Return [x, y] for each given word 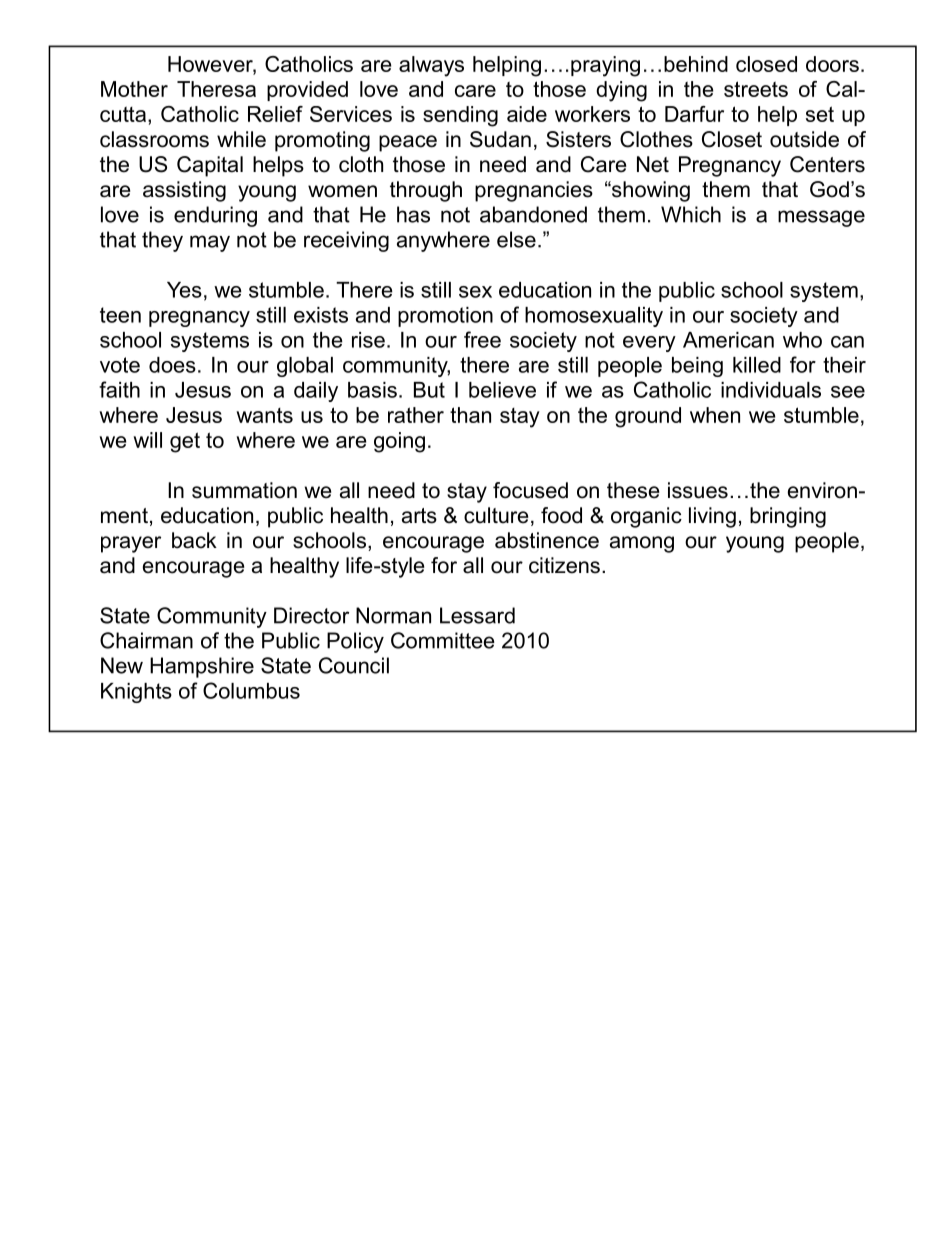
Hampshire [202, 667]
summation [244, 490]
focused [530, 490]
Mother [134, 89]
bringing [788, 517]
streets [756, 89]
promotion [445, 317]
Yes [184, 290]
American [728, 340]
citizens [564, 565]
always [431, 66]
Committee [443, 640]
